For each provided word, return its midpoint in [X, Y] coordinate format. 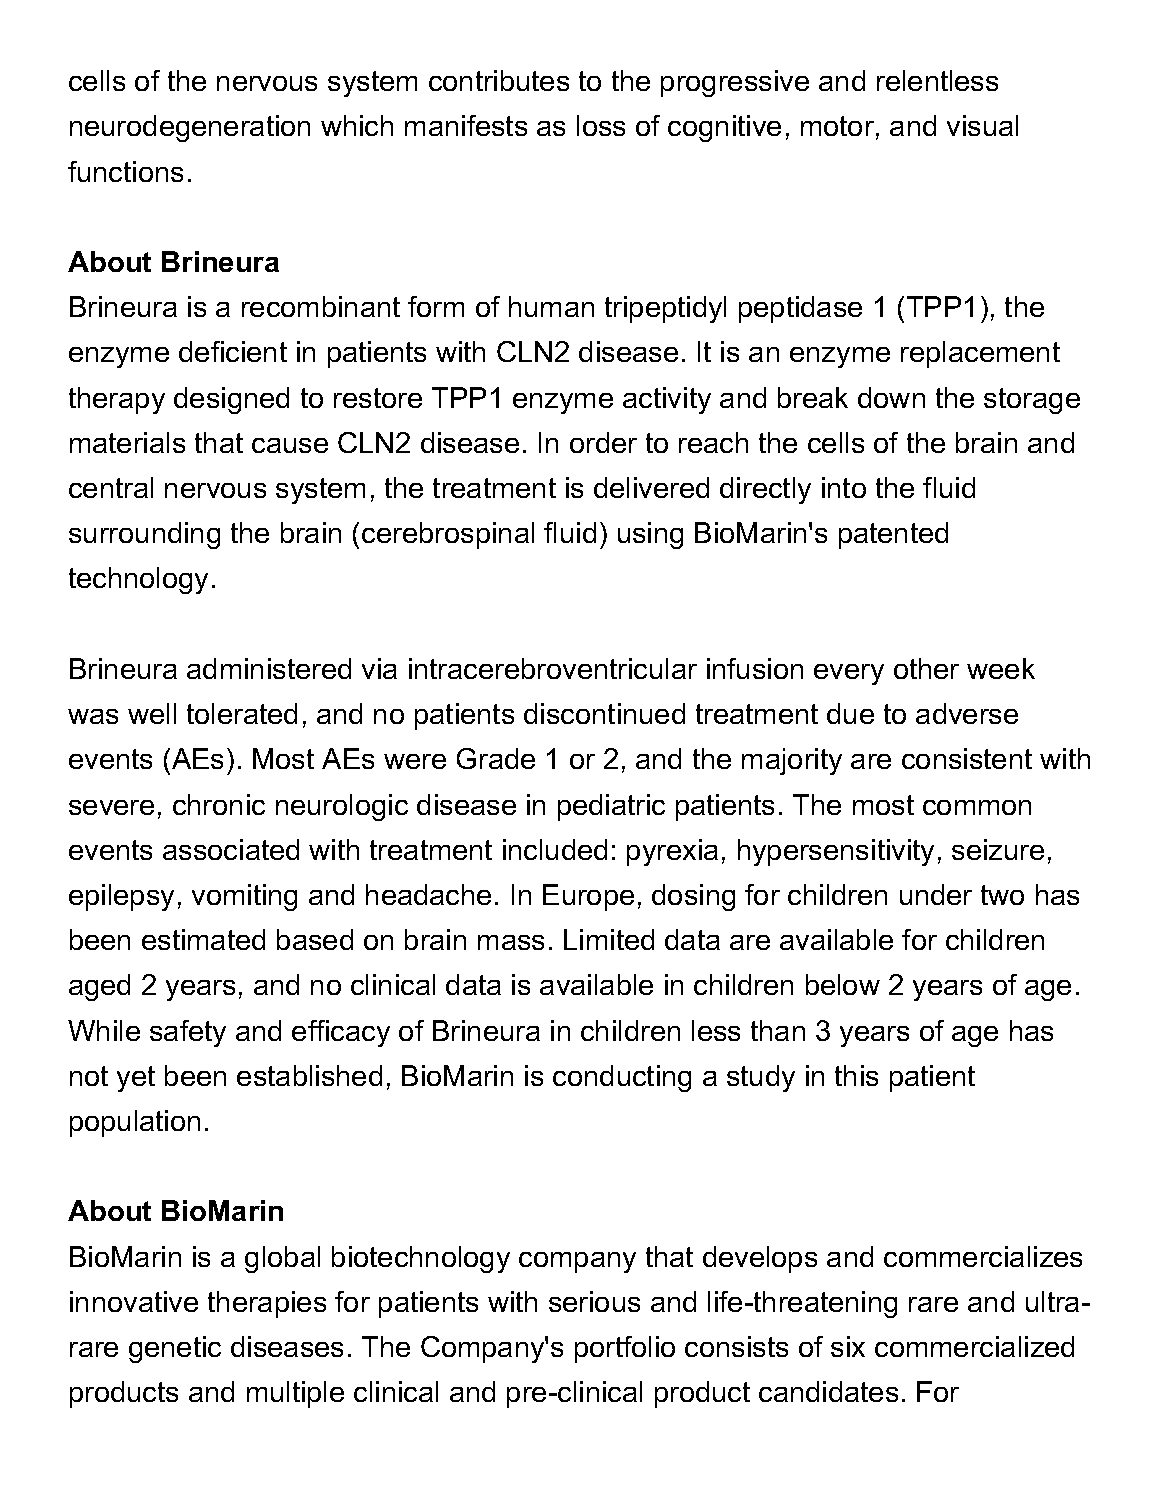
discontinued [604, 713]
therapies [267, 1304]
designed [231, 400]
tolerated [242, 713]
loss [601, 125]
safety [188, 1033]
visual [982, 125]
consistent [967, 758]
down [891, 397]
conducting [622, 1078]
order [603, 442]
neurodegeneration [190, 128]
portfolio [625, 1349]
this [856, 1075]
